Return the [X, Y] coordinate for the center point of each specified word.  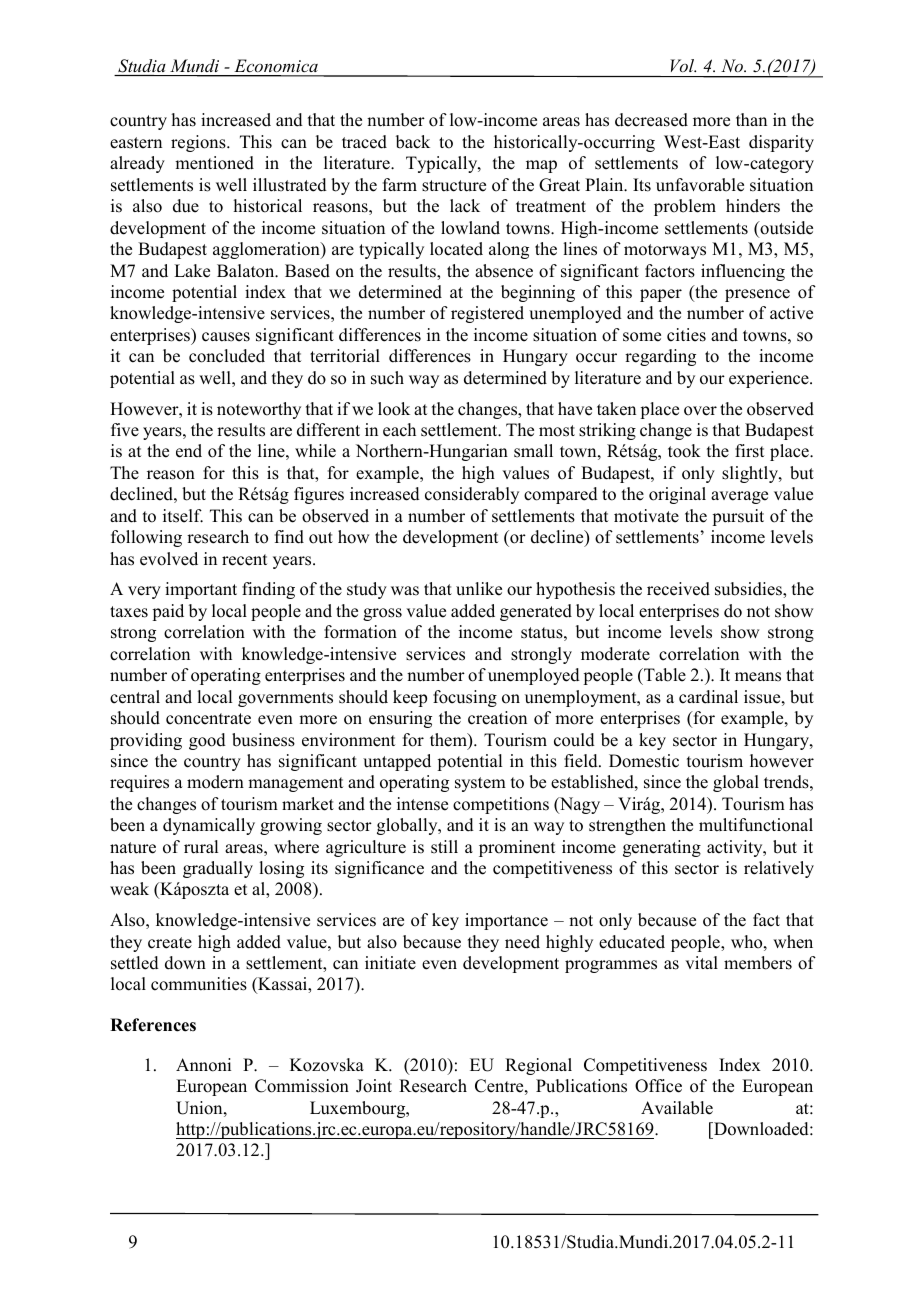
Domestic [644, 761]
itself [183, 516]
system [480, 784]
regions [199, 143]
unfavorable [700, 185]
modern [215, 782]
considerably [472, 495]
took [684, 451]
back [413, 142]
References [153, 1025]
